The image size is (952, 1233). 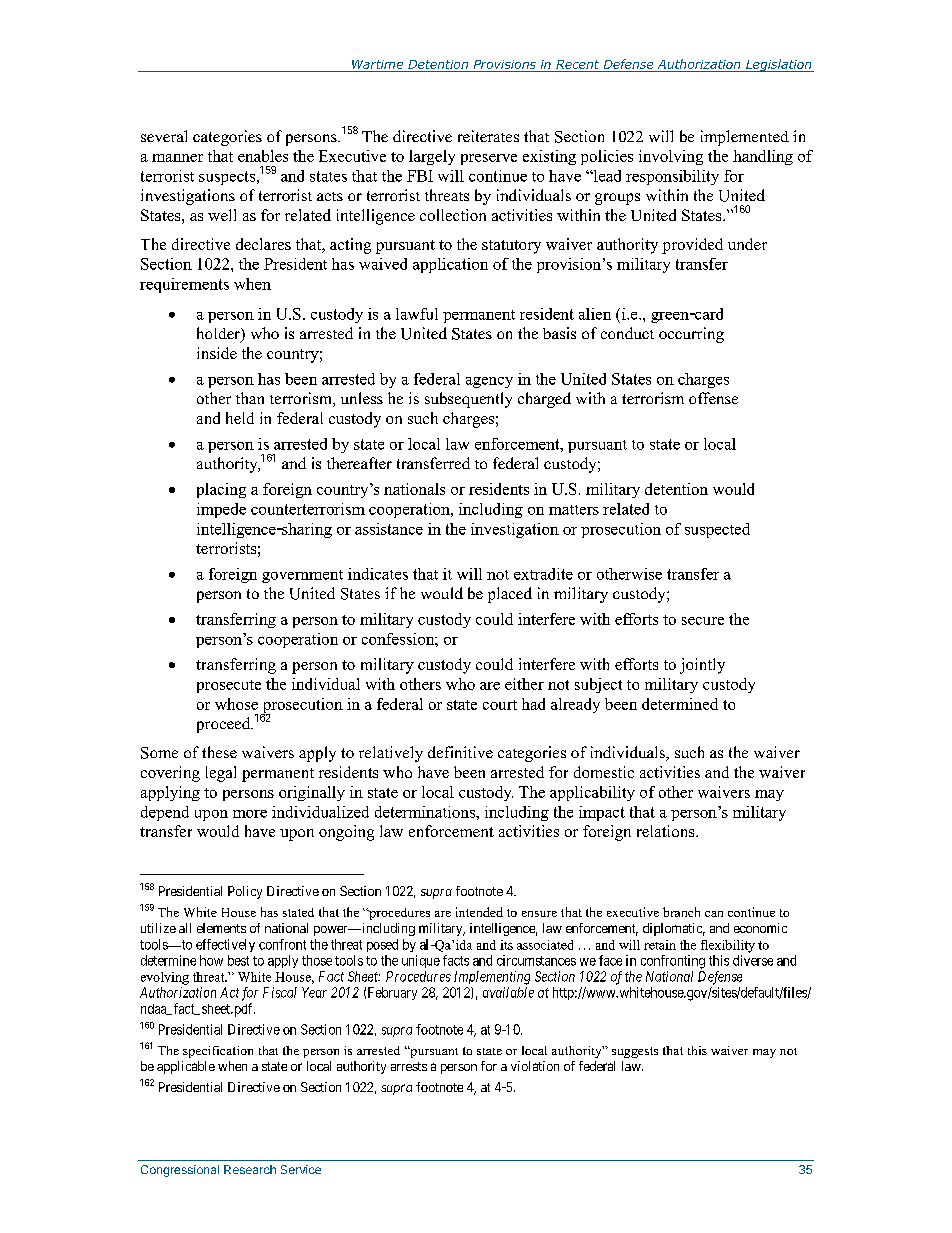 What do you see at coordinates (409, 1066) in the screenshot?
I see `arrests` at bounding box center [409, 1066].
